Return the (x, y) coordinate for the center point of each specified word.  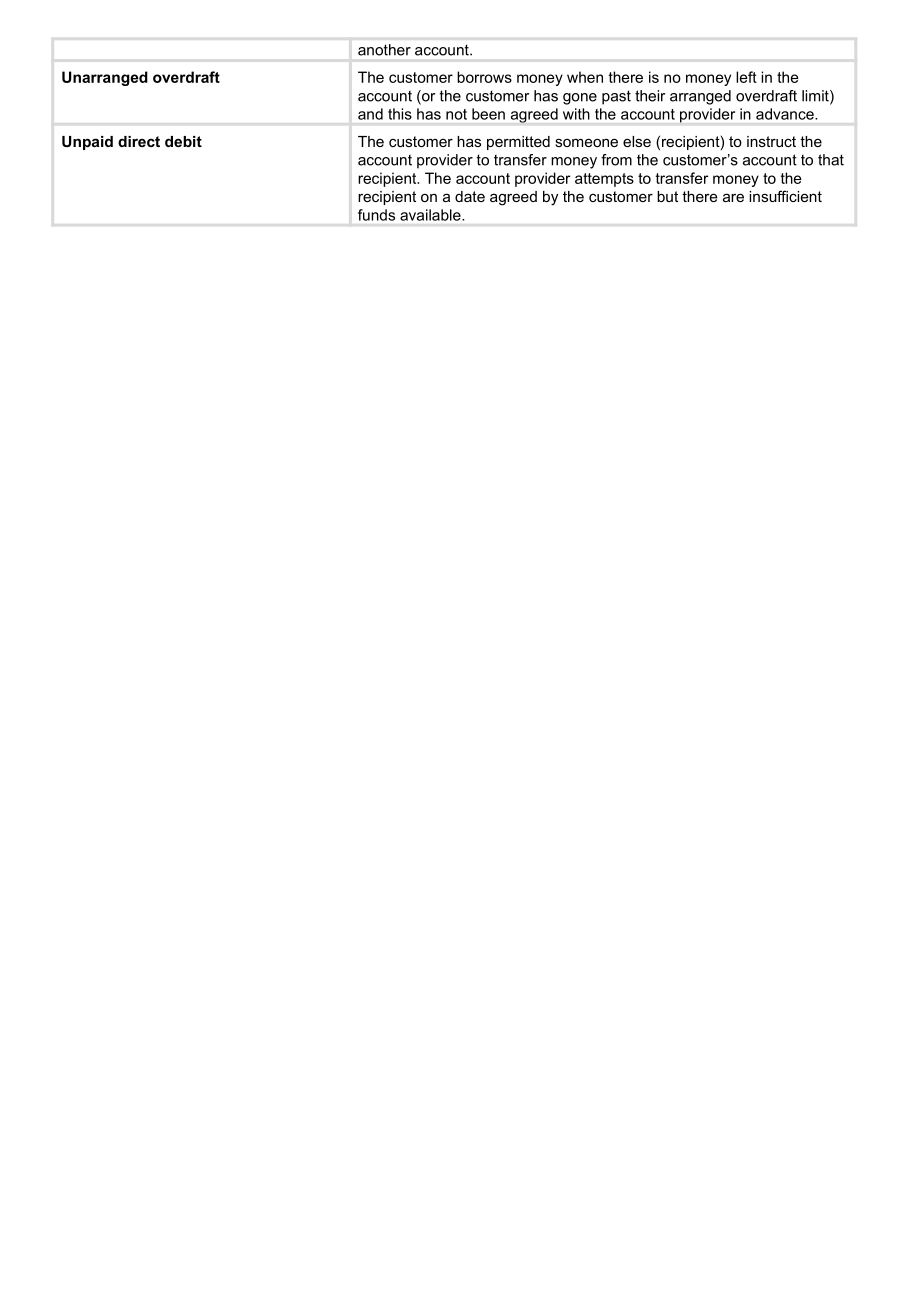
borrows (484, 77)
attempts (604, 180)
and (370, 114)
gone (580, 99)
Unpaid (87, 143)
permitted (518, 143)
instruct (771, 141)
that (831, 160)
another (384, 50)
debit (183, 141)
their (650, 96)
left (746, 77)
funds (376, 215)
